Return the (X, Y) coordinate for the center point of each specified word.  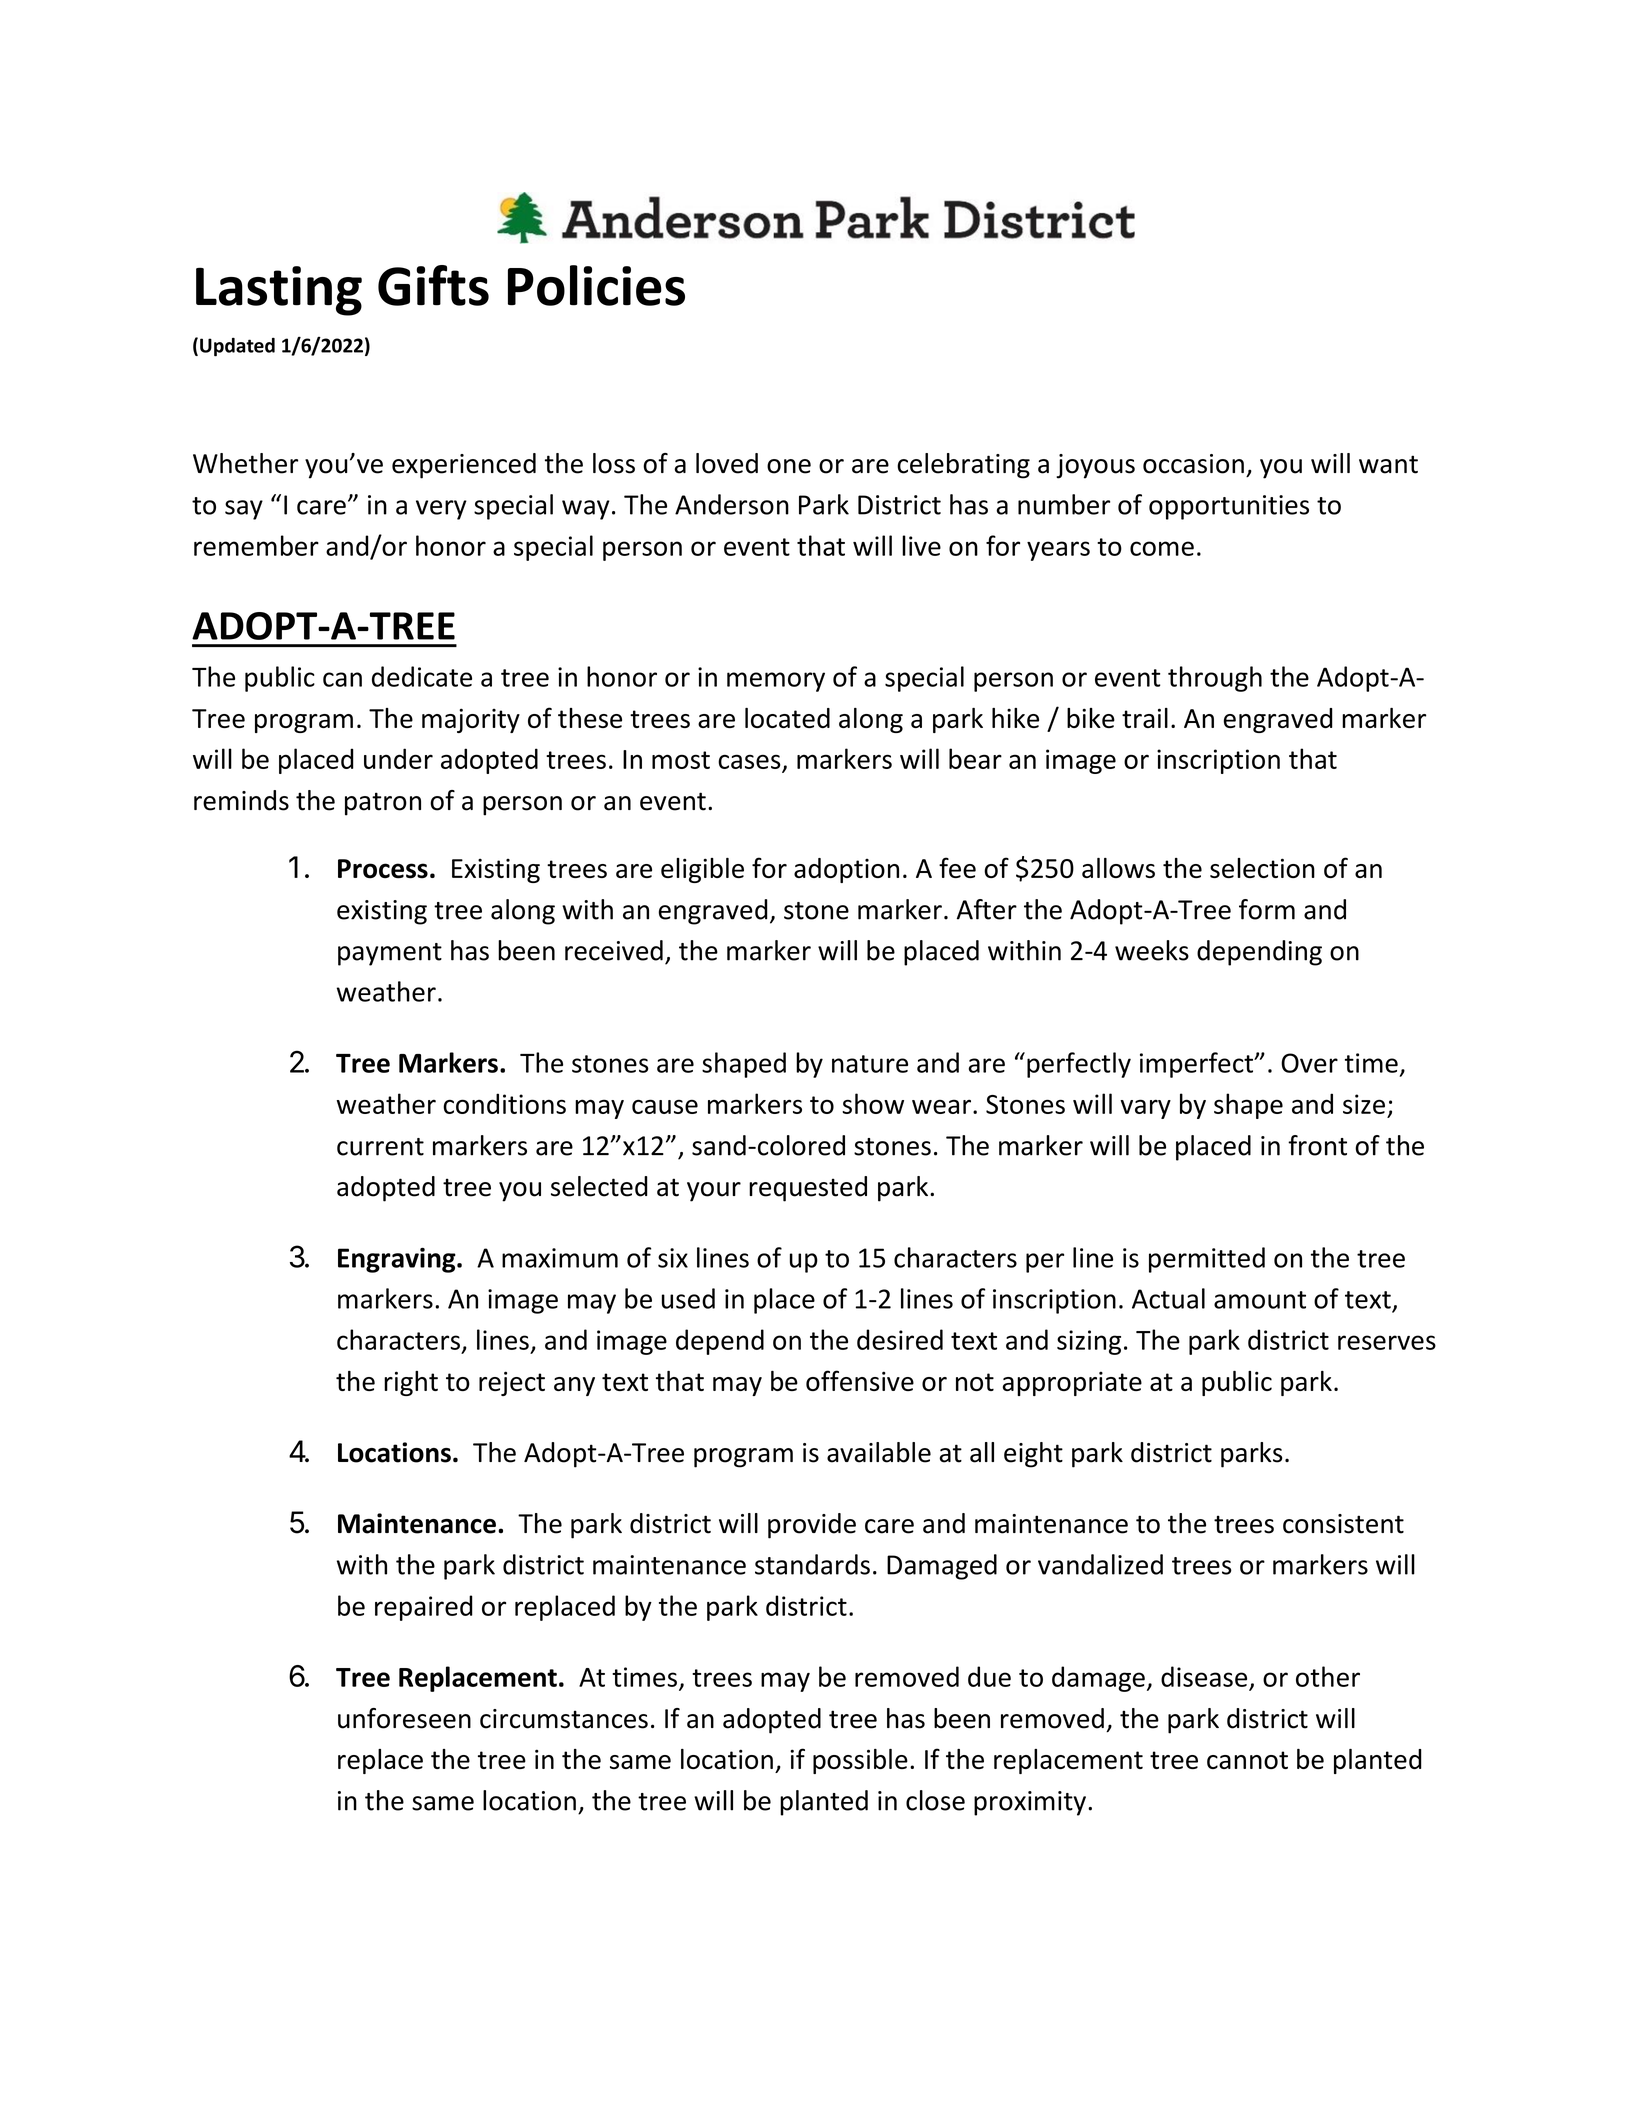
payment (390, 954)
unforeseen (404, 1718)
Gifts (433, 285)
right (411, 1383)
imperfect (1198, 1065)
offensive (860, 1380)
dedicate (422, 676)
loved (727, 463)
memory (776, 682)
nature (870, 1064)
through (1215, 679)
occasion (1193, 464)
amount (1260, 1300)
